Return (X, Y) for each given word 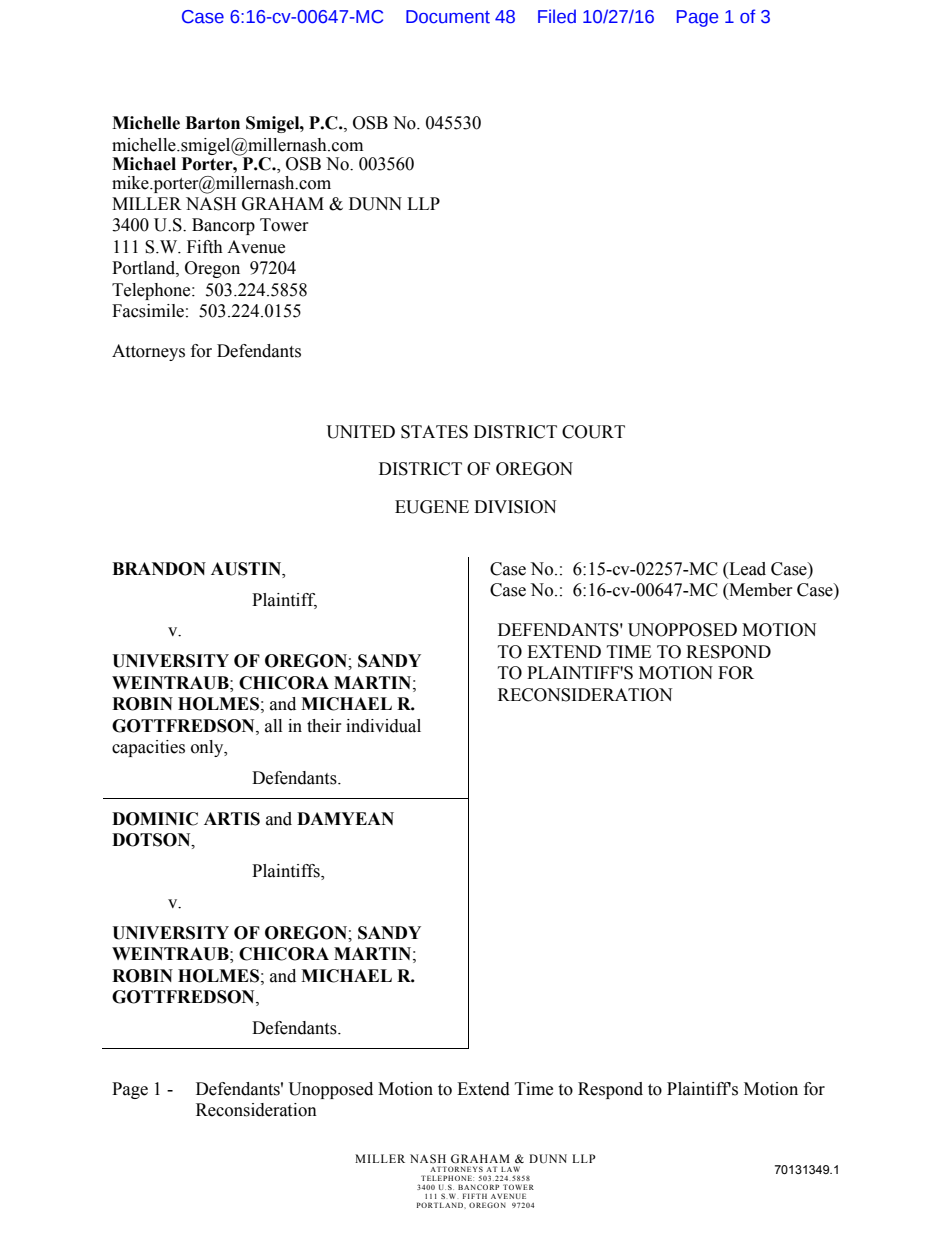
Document (448, 17)
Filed (557, 16)
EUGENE (432, 507)
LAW (510, 1169)
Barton (212, 123)
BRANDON (159, 569)
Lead (746, 570)
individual (383, 726)
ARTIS (232, 819)
